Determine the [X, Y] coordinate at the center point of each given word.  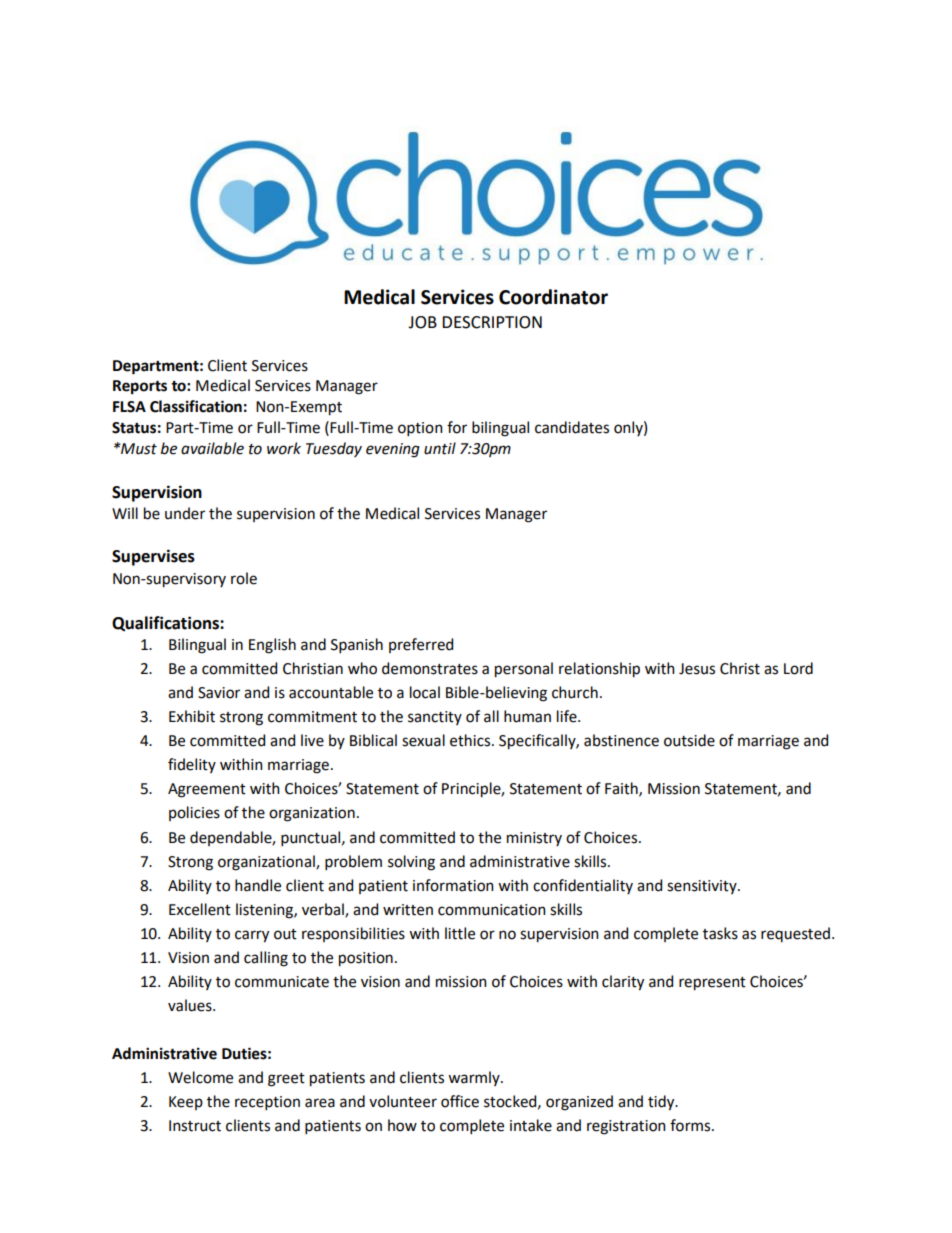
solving [411, 863]
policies [194, 813]
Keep [186, 1103]
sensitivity [703, 887]
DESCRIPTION [492, 322]
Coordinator [553, 297]
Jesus [697, 669]
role [244, 578]
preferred [421, 645]
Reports [140, 387]
